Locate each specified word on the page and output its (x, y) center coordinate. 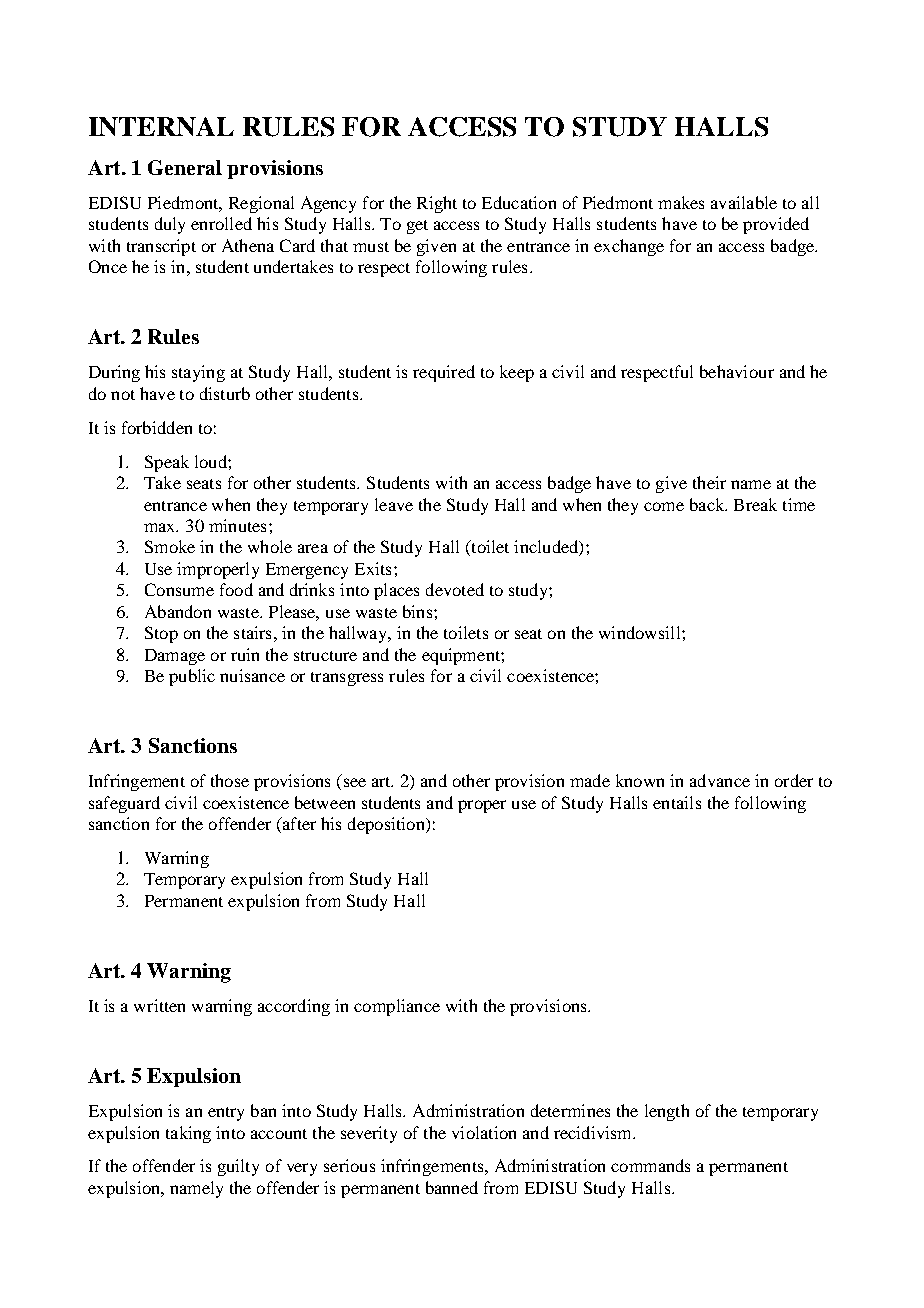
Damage (175, 657)
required (444, 373)
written (159, 1005)
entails (677, 802)
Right (437, 204)
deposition (387, 825)
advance (720, 780)
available (744, 202)
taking (188, 1134)
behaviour (737, 371)
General (185, 167)
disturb (225, 393)
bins (419, 611)
